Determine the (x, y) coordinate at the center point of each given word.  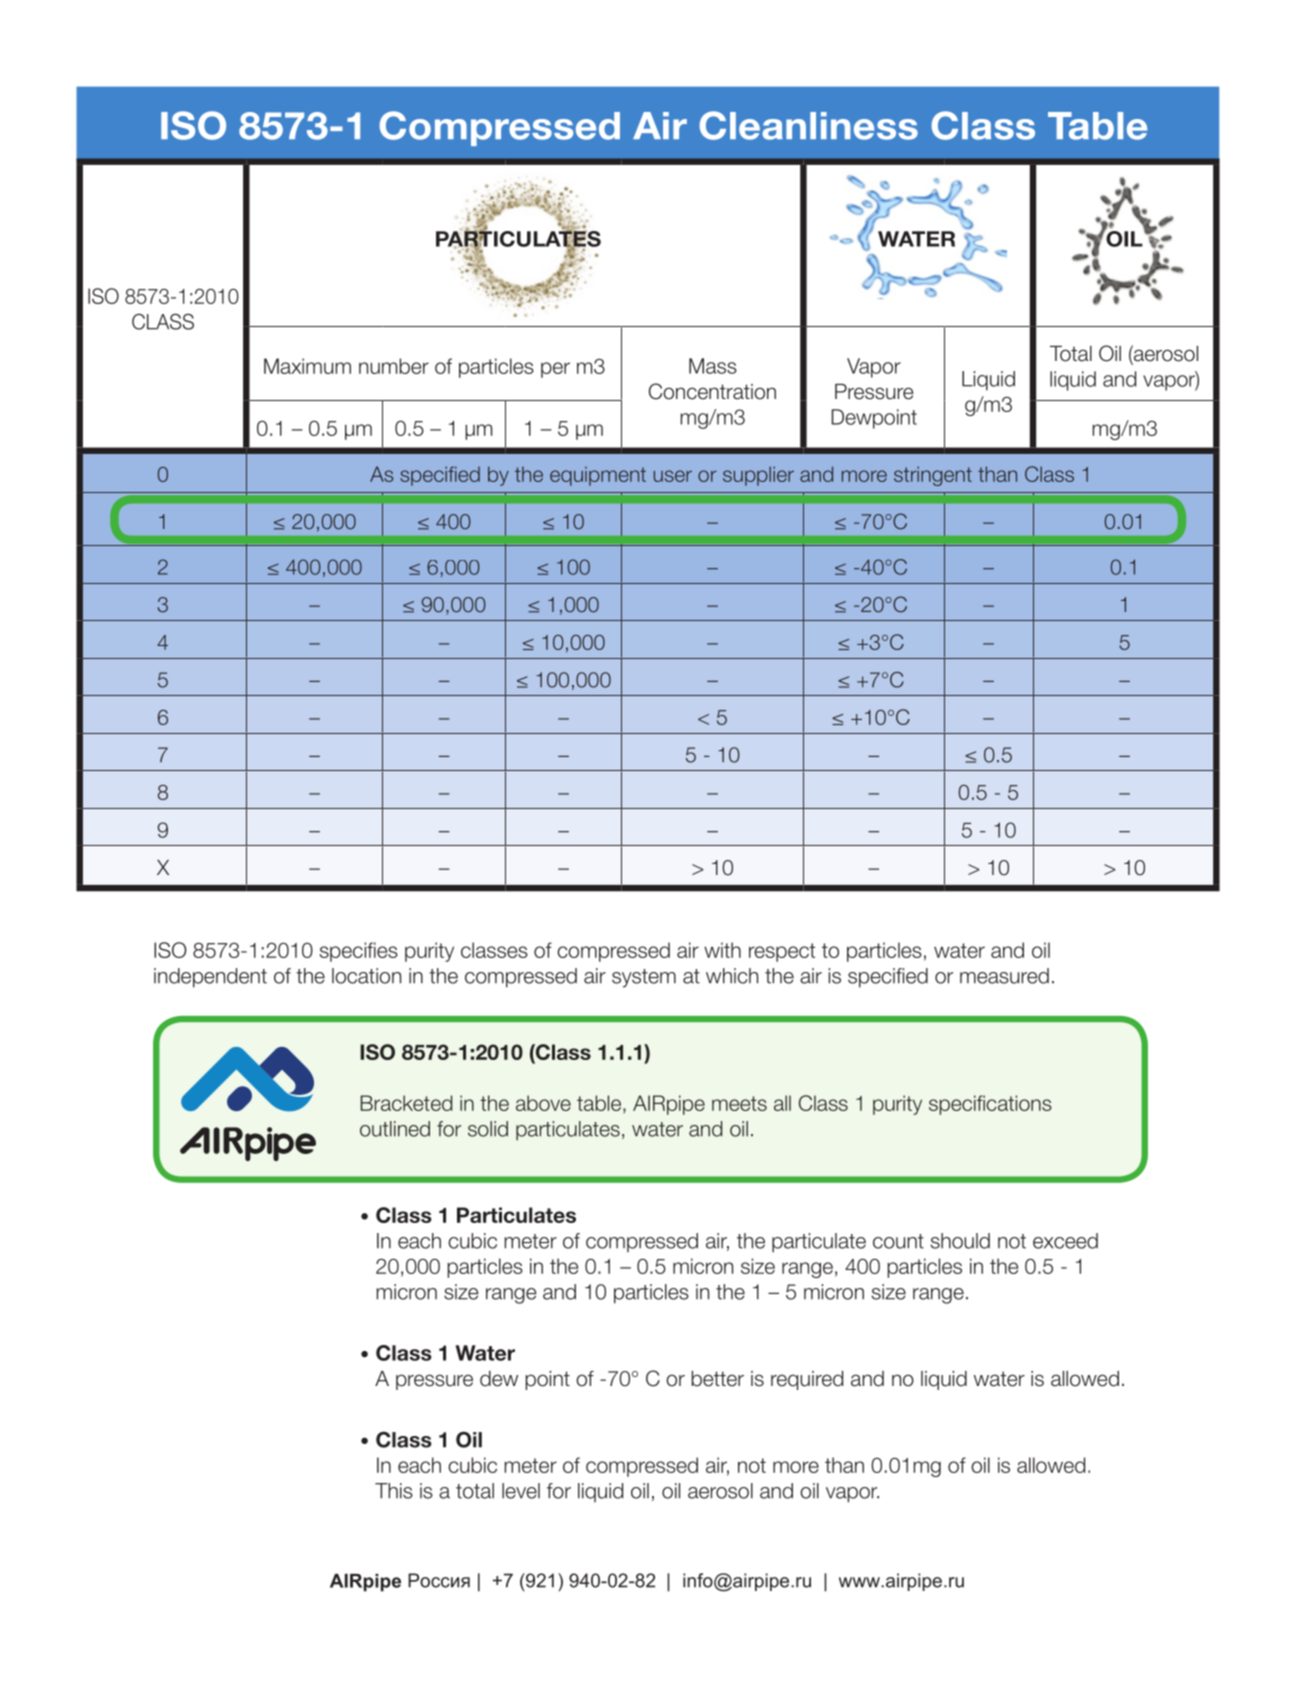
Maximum (307, 366)
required (807, 1380)
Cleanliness (808, 125)
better (718, 1379)
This (394, 1491)
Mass (713, 366)
